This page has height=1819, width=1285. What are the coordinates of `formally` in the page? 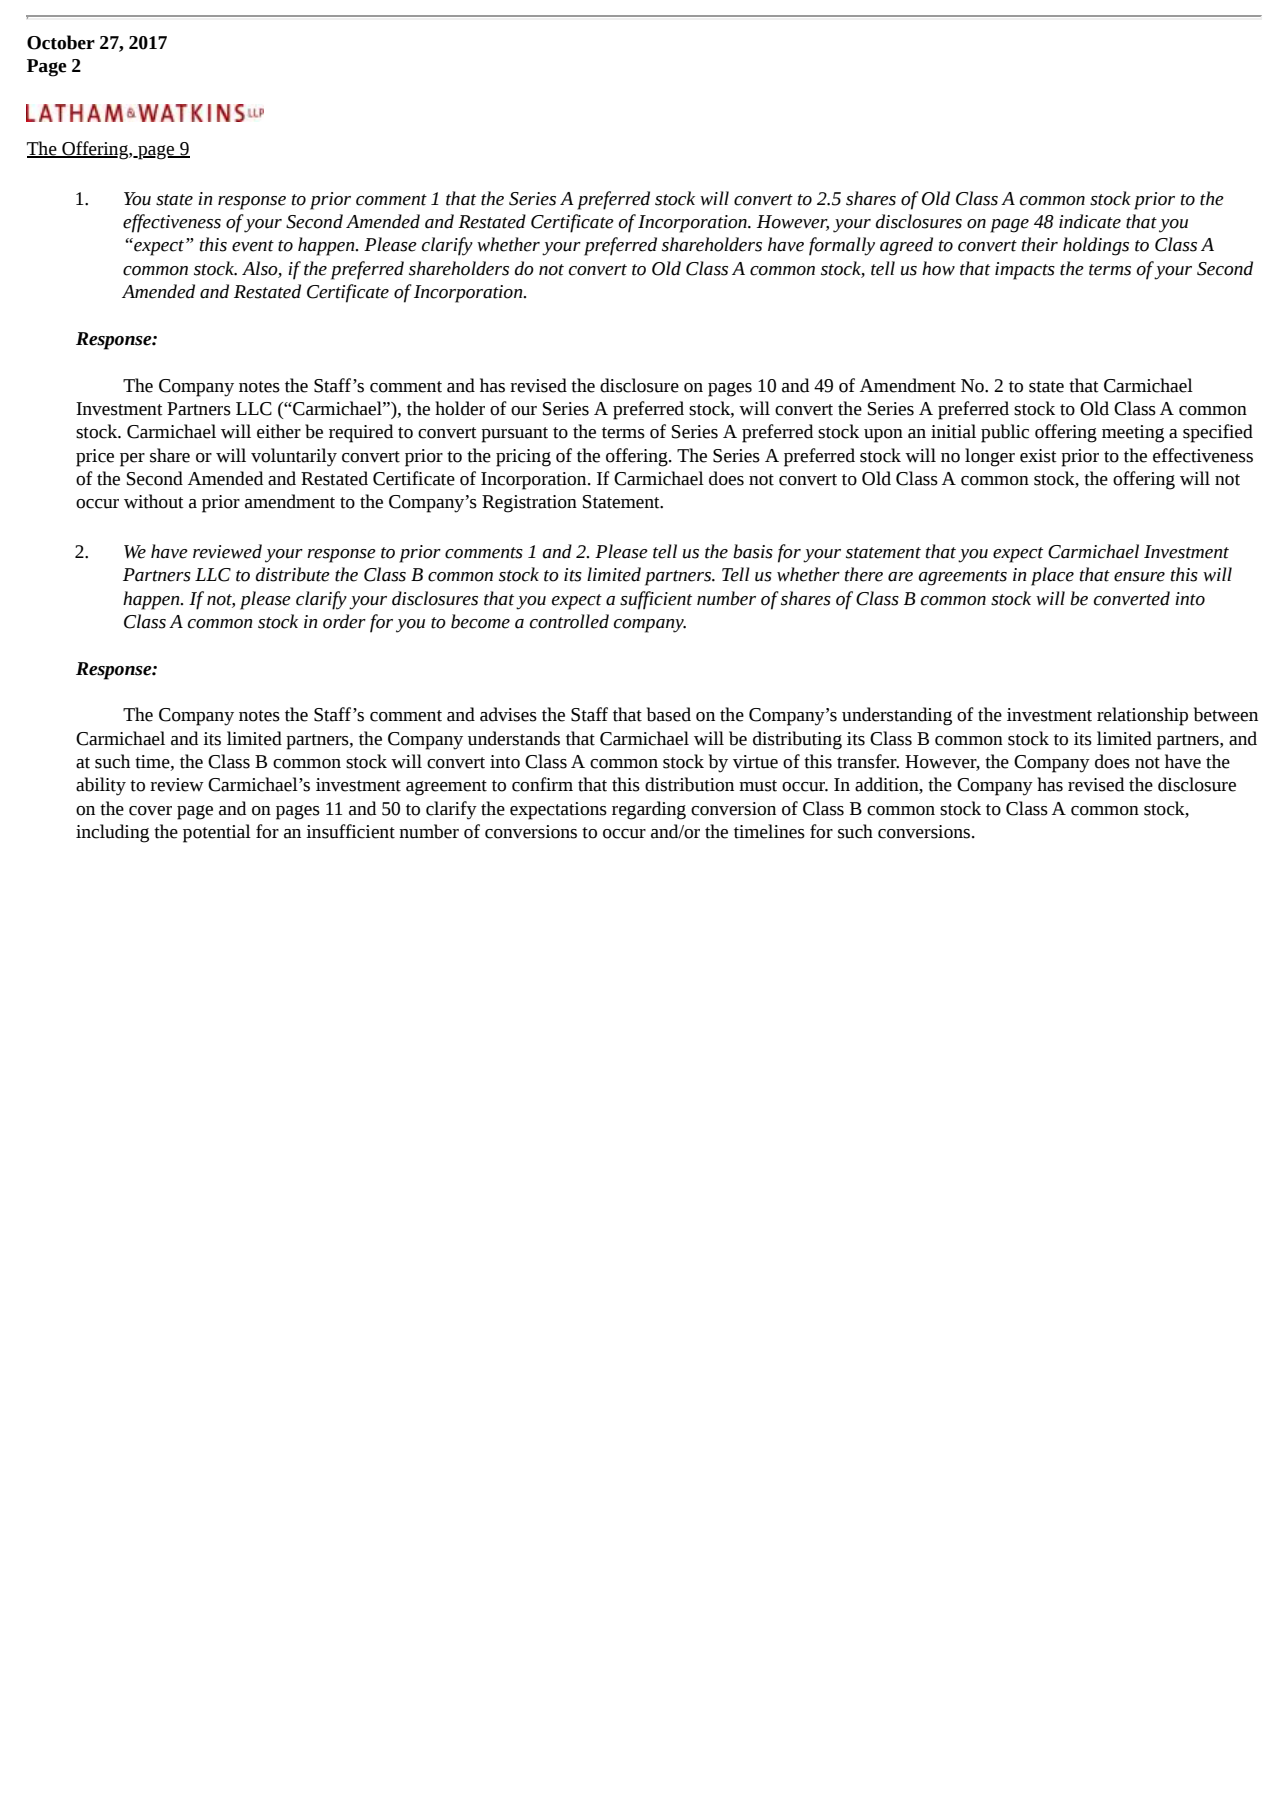 It's located at (842, 246).
